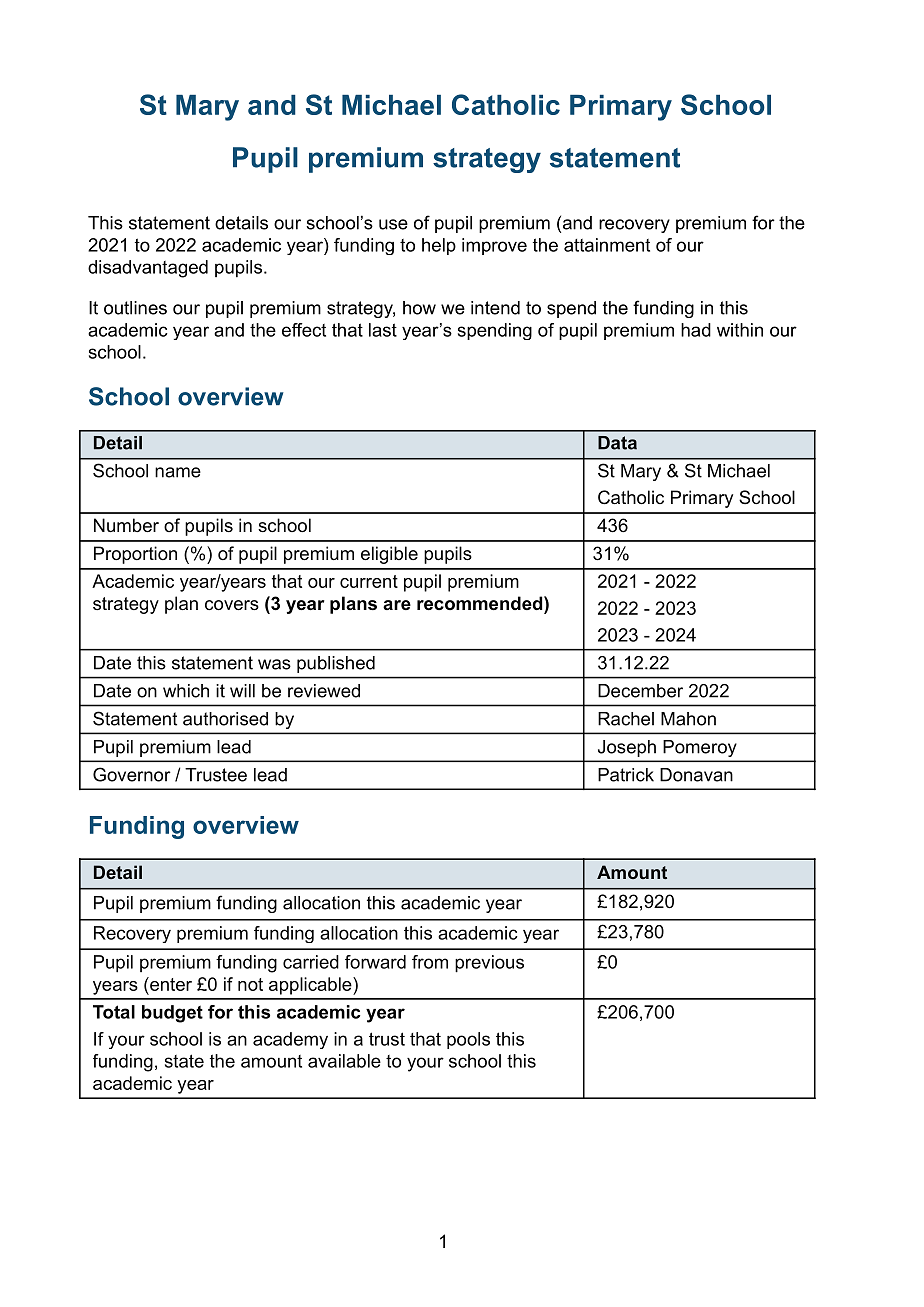 The width and height of the screenshot is (924, 1307). Describe the element at coordinates (489, 964) in the screenshot. I see `previous` at that location.
